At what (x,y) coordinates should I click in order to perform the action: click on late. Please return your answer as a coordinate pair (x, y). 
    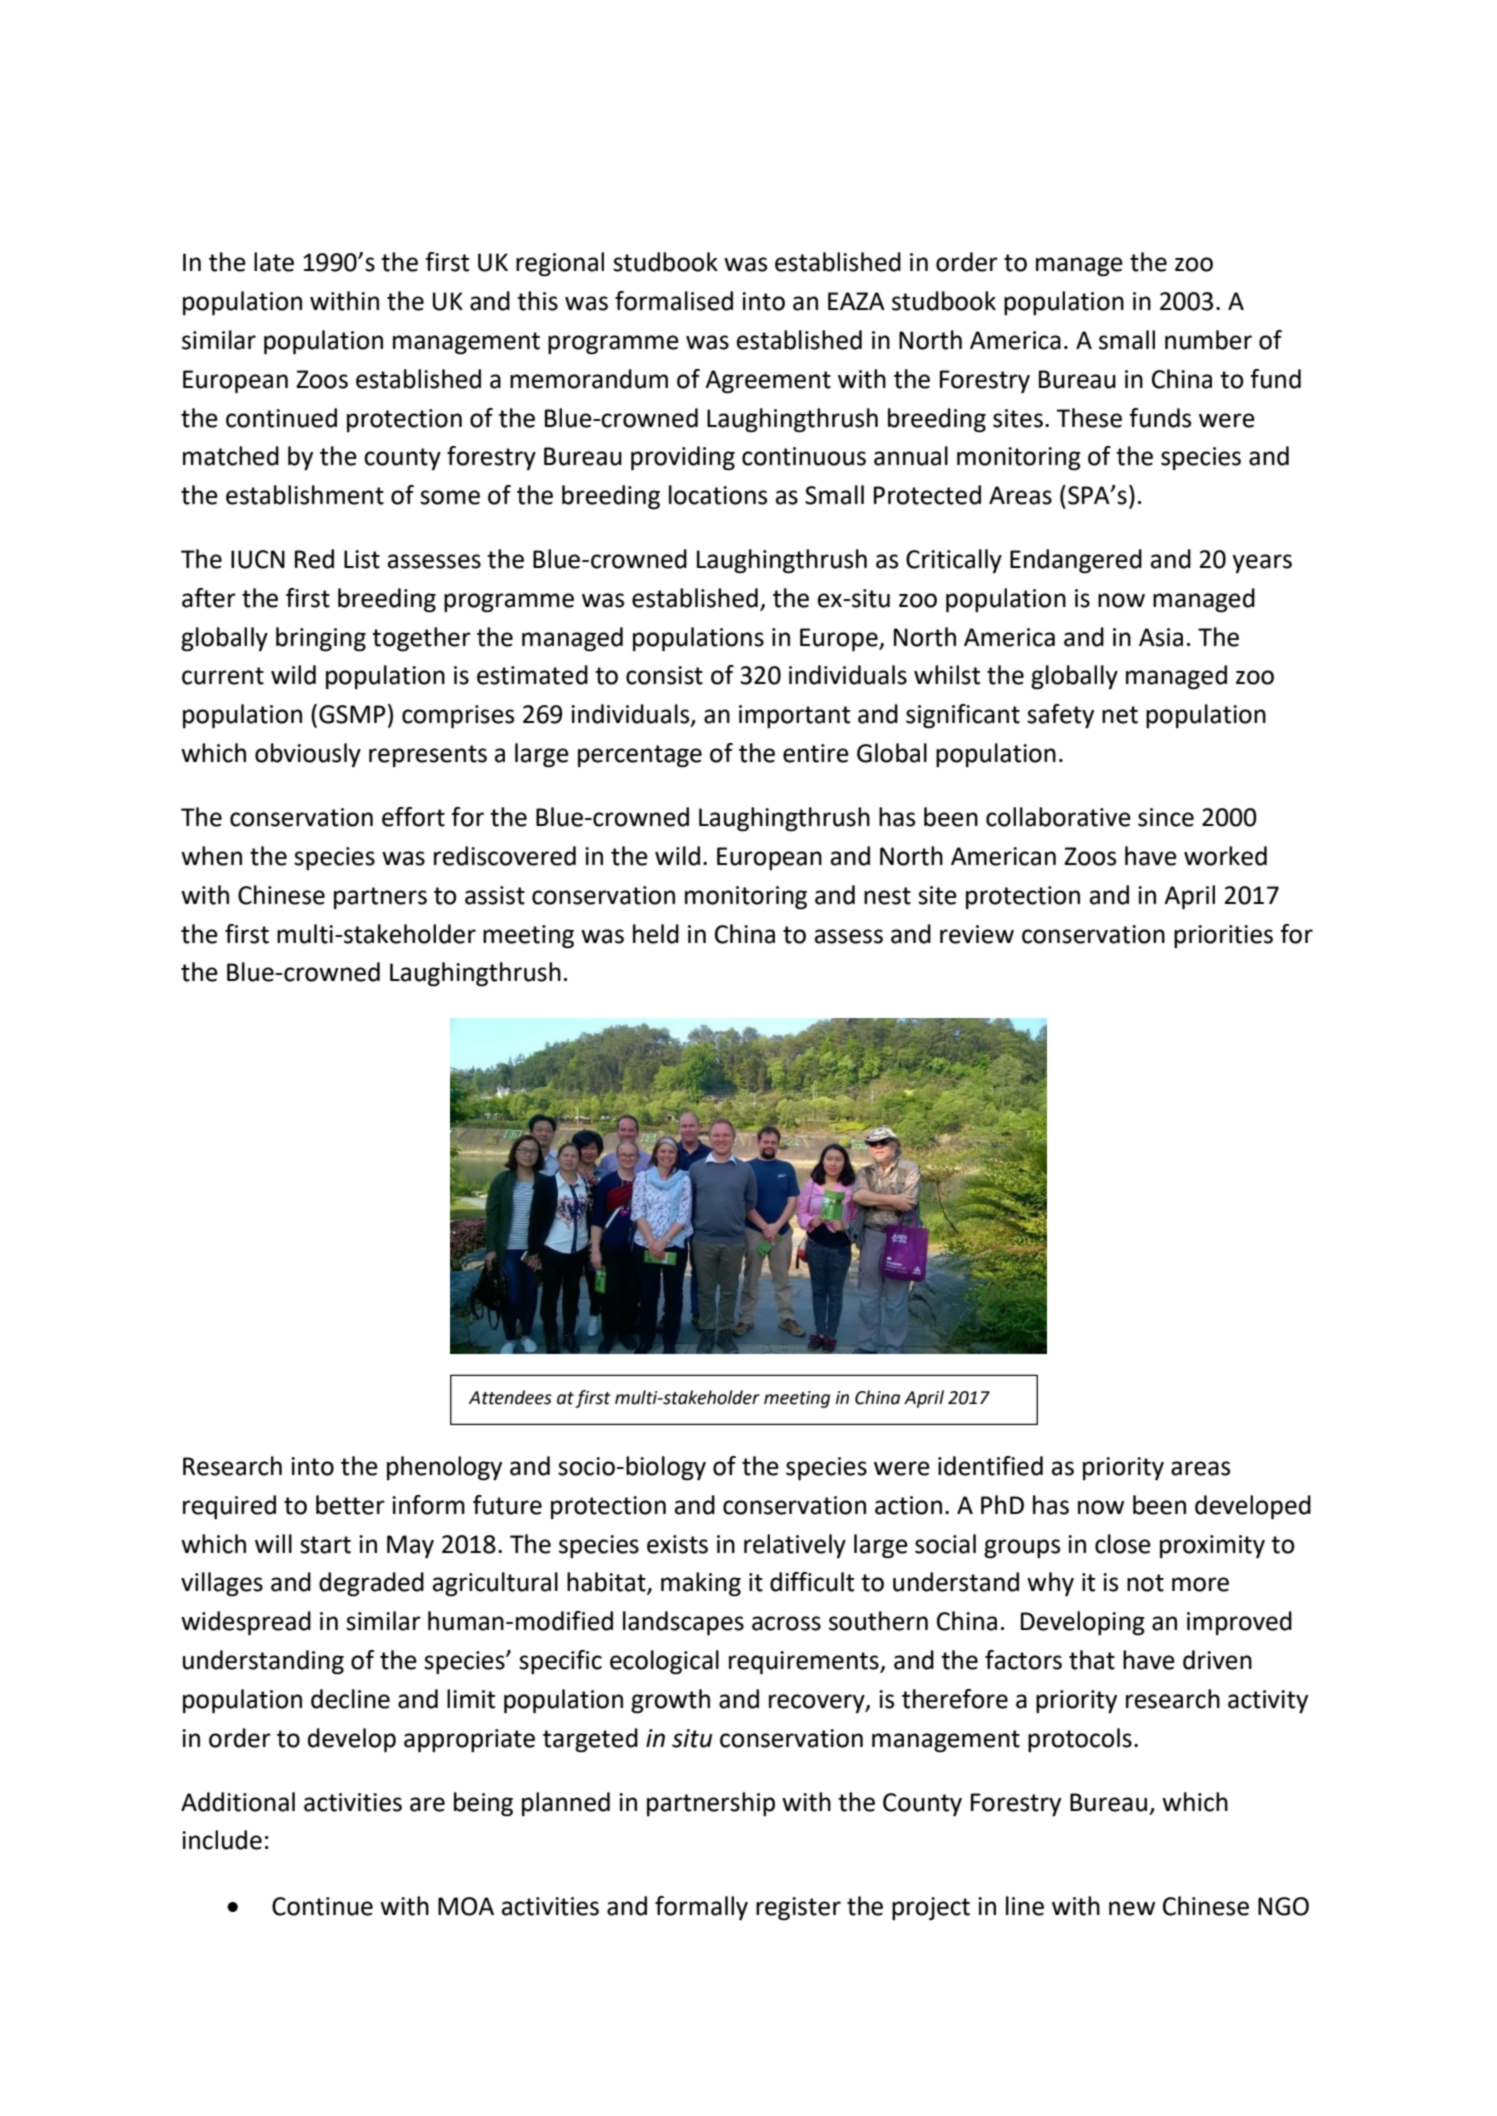
    Looking at the image, I should click on (274, 262).
